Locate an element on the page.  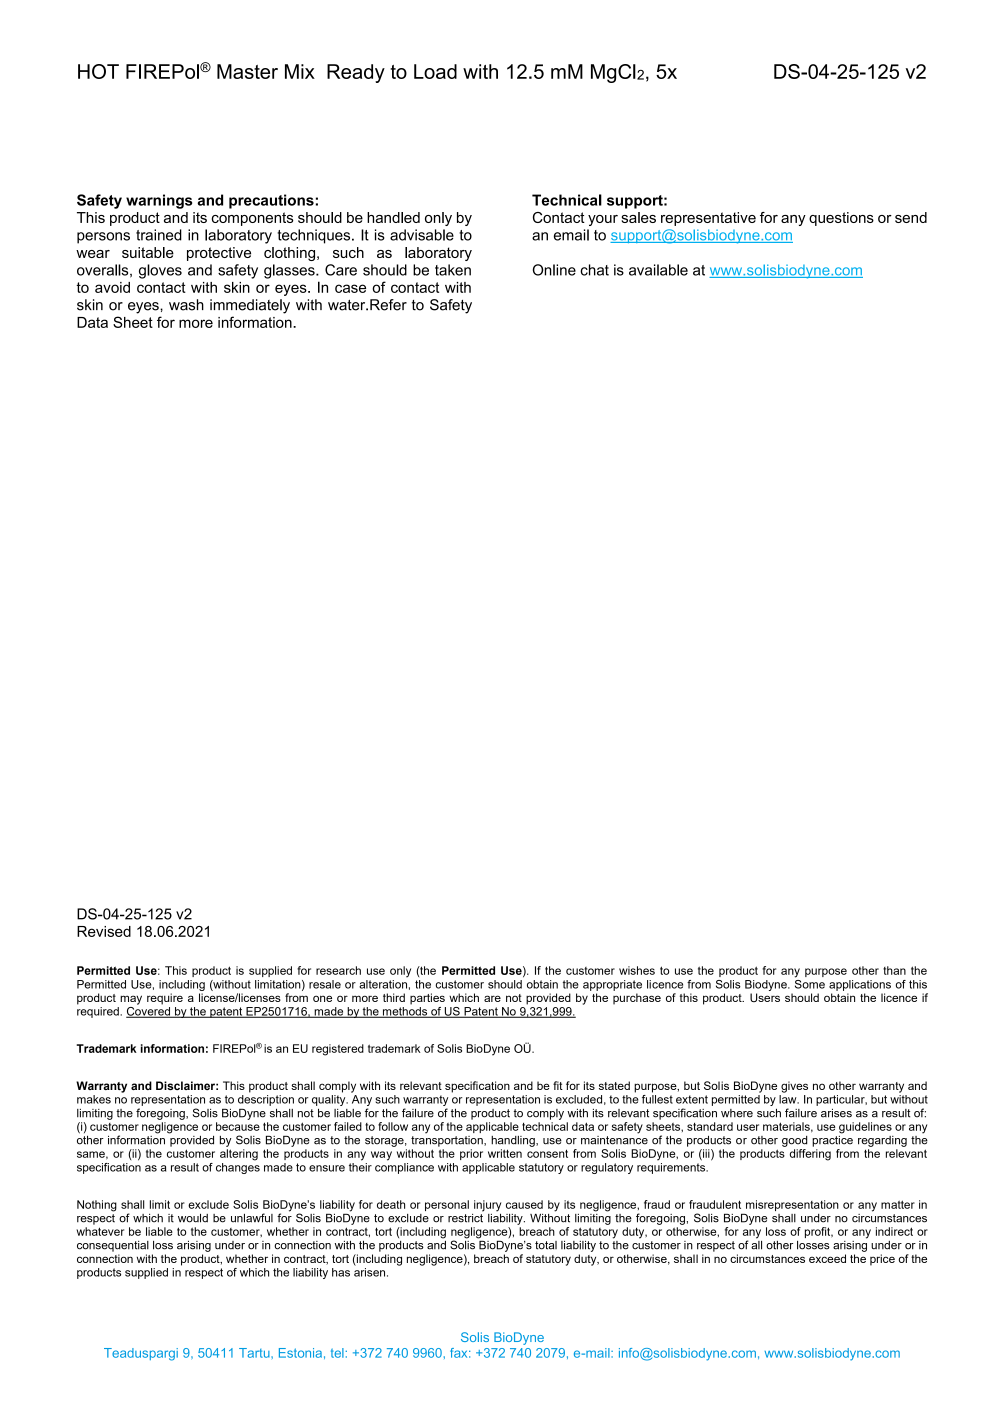
Master is located at coordinates (247, 71).
